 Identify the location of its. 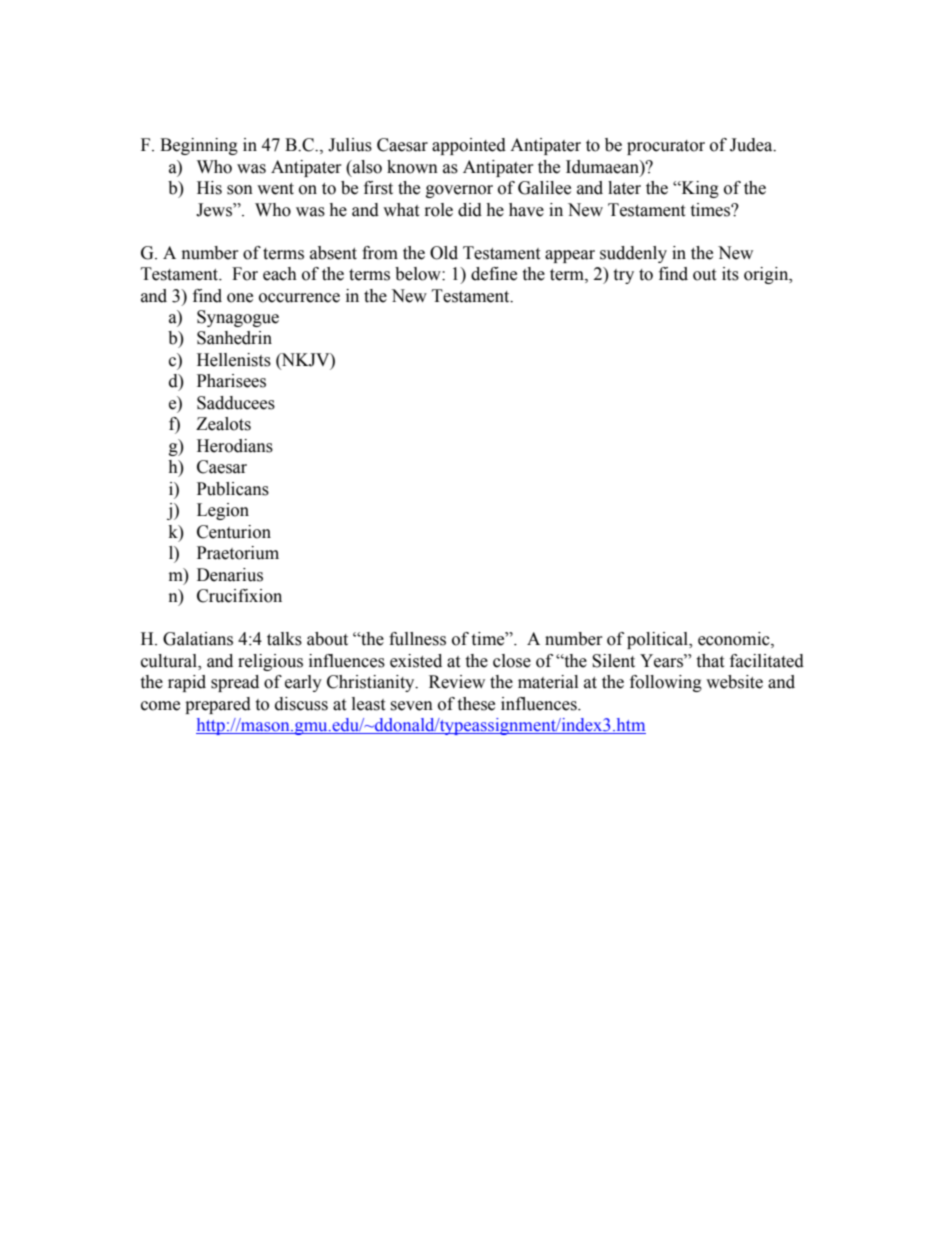
(730, 274).
